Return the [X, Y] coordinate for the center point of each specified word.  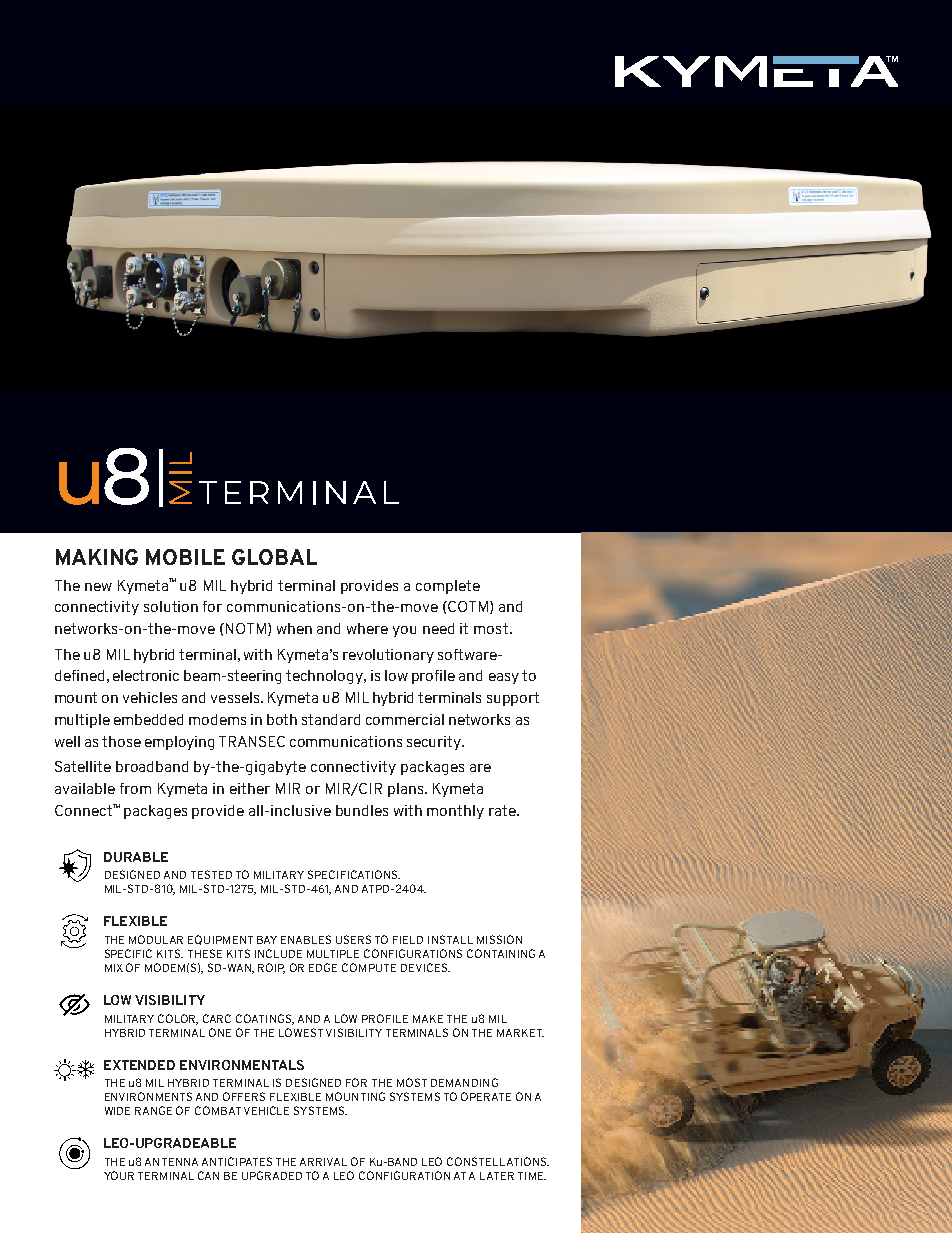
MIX [114, 968]
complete [448, 587]
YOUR [119, 1175]
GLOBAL [274, 557]
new [98, 587]
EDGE [323, 967]
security [435, 743]
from [135, 788]
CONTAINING [501, 953]
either [250, 788]
